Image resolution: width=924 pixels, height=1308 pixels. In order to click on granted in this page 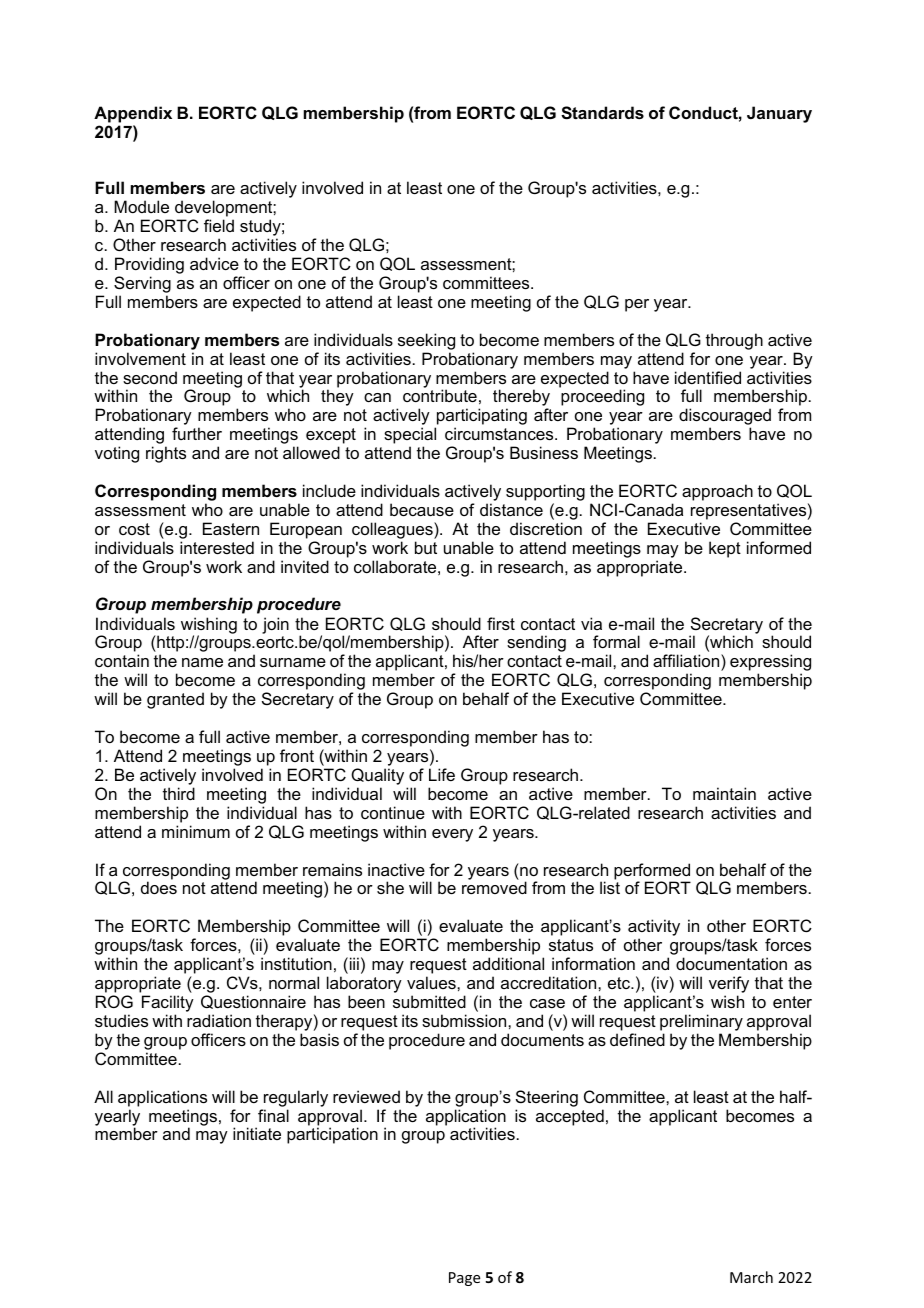, I will do `click(175, 700)`.
